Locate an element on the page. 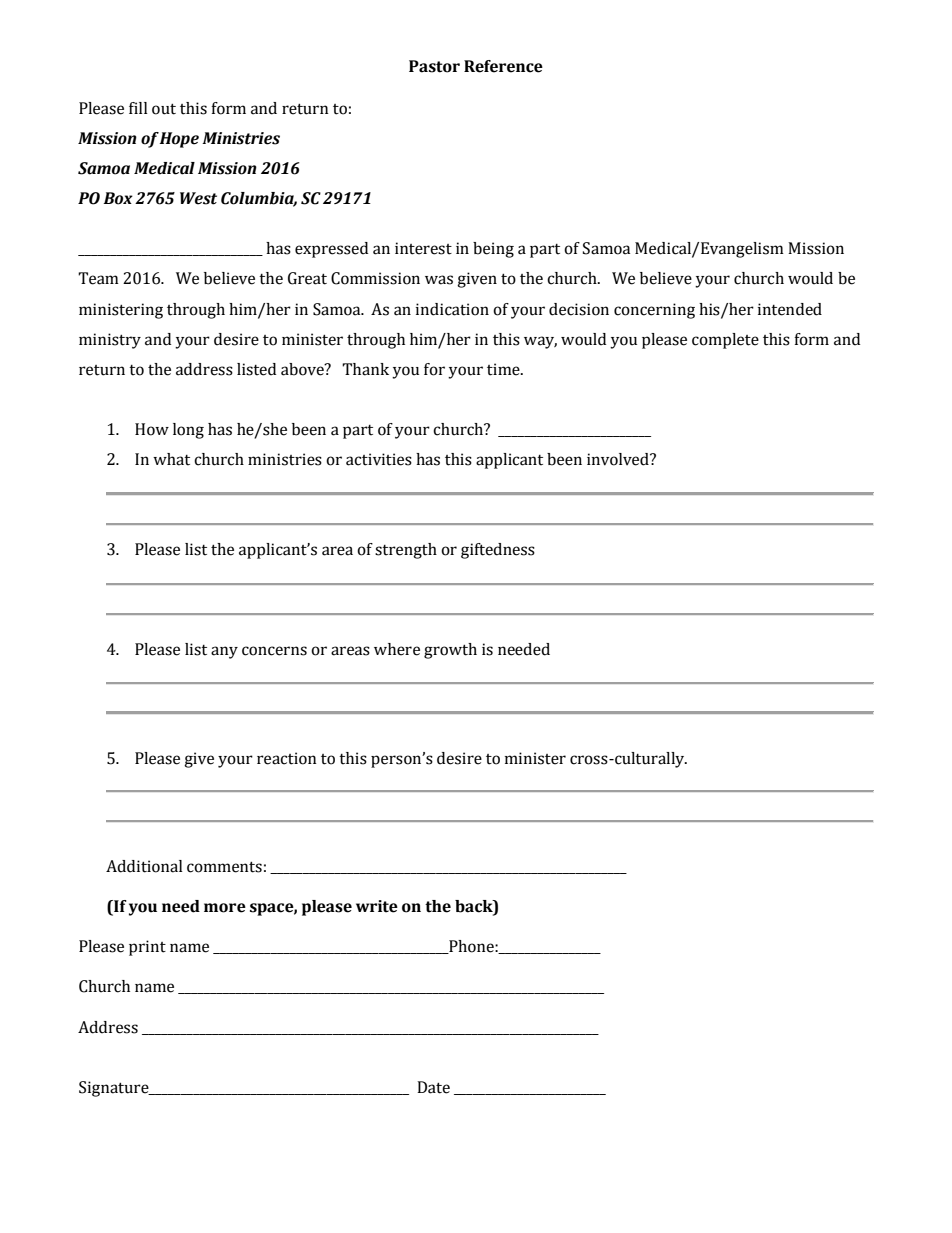 This document has height=1233, width=952. out is located at coordinates (164, 109).
